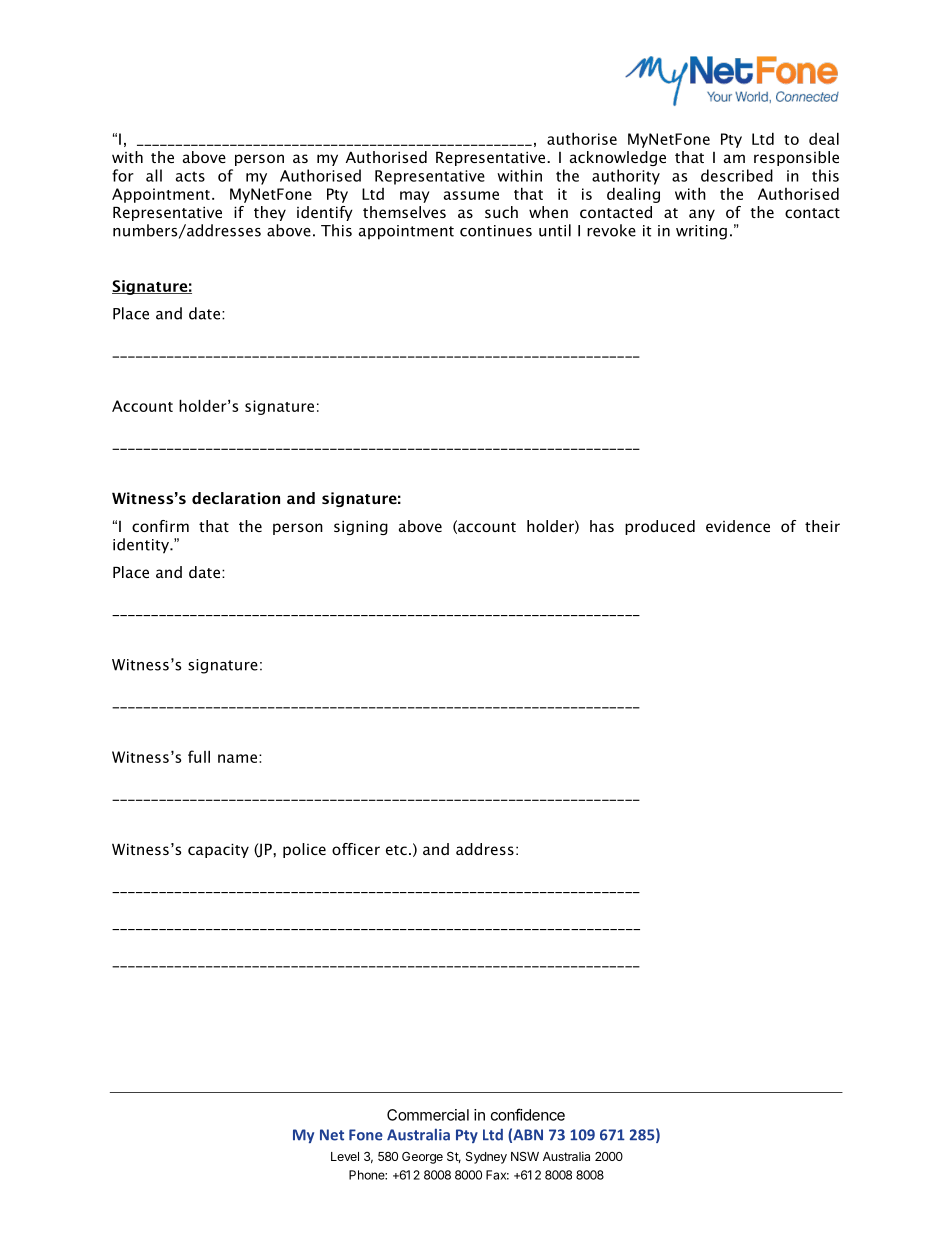  I want to click on etc, so click(396, 850).
